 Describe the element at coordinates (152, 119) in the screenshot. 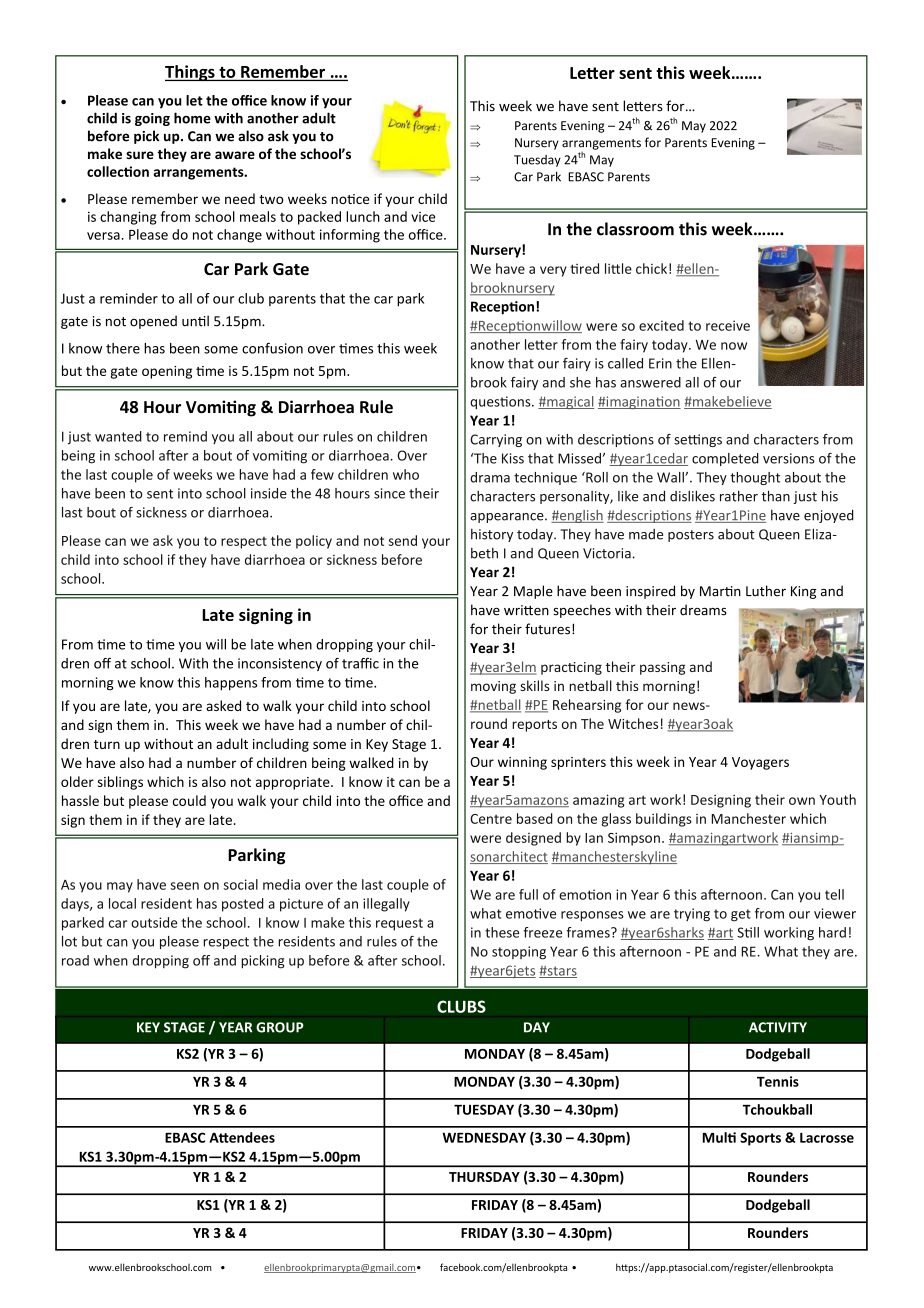

I see `going` at that location.
